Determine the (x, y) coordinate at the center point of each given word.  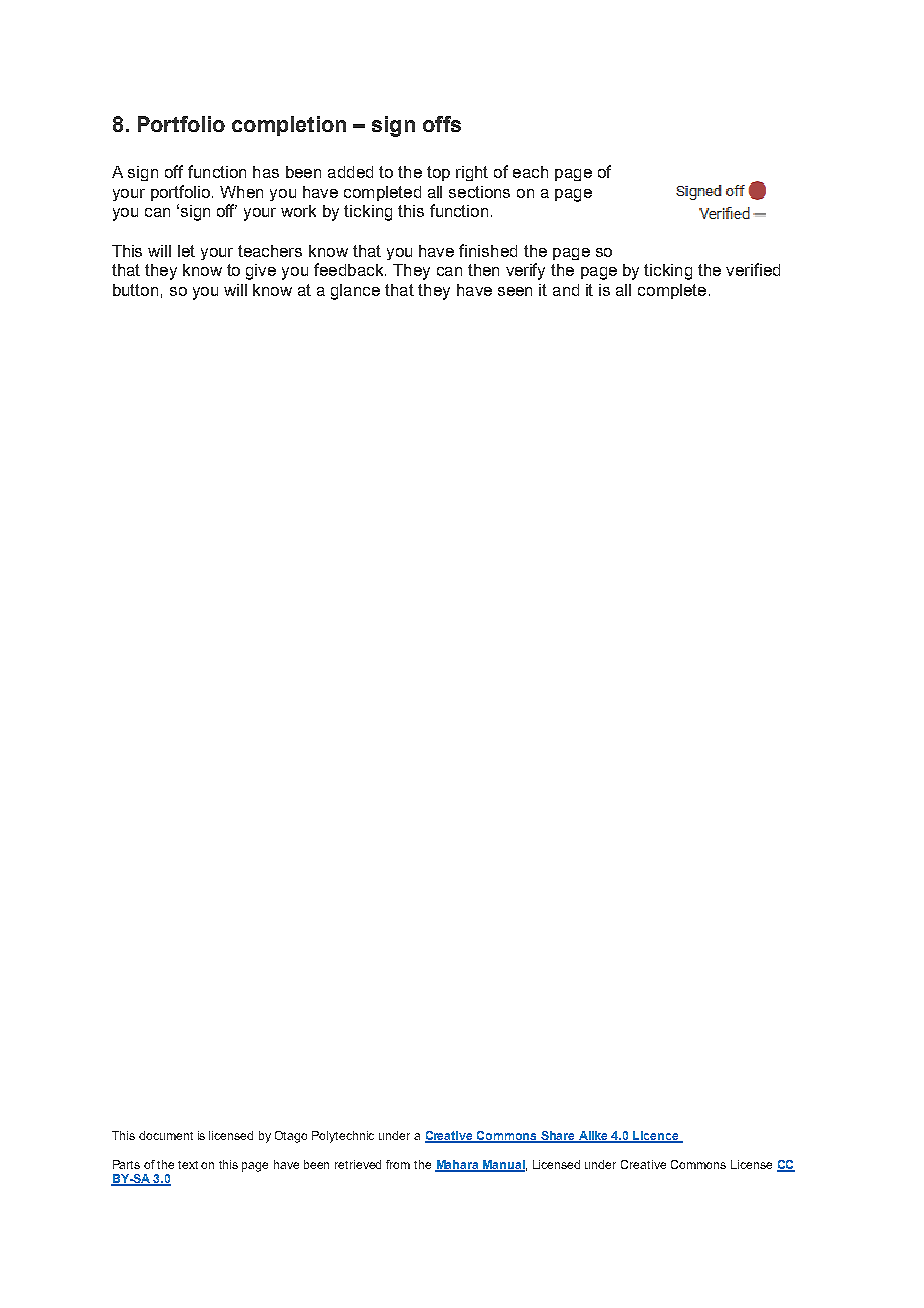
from (398, 1164)
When (241, 192)
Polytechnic (343, 1137)
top (438, 173)
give (261, 272)
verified (753, 269)
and (566, 290)
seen (515, 291)
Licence (656, 1137)
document (166, 1135)
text (188, 1165)
